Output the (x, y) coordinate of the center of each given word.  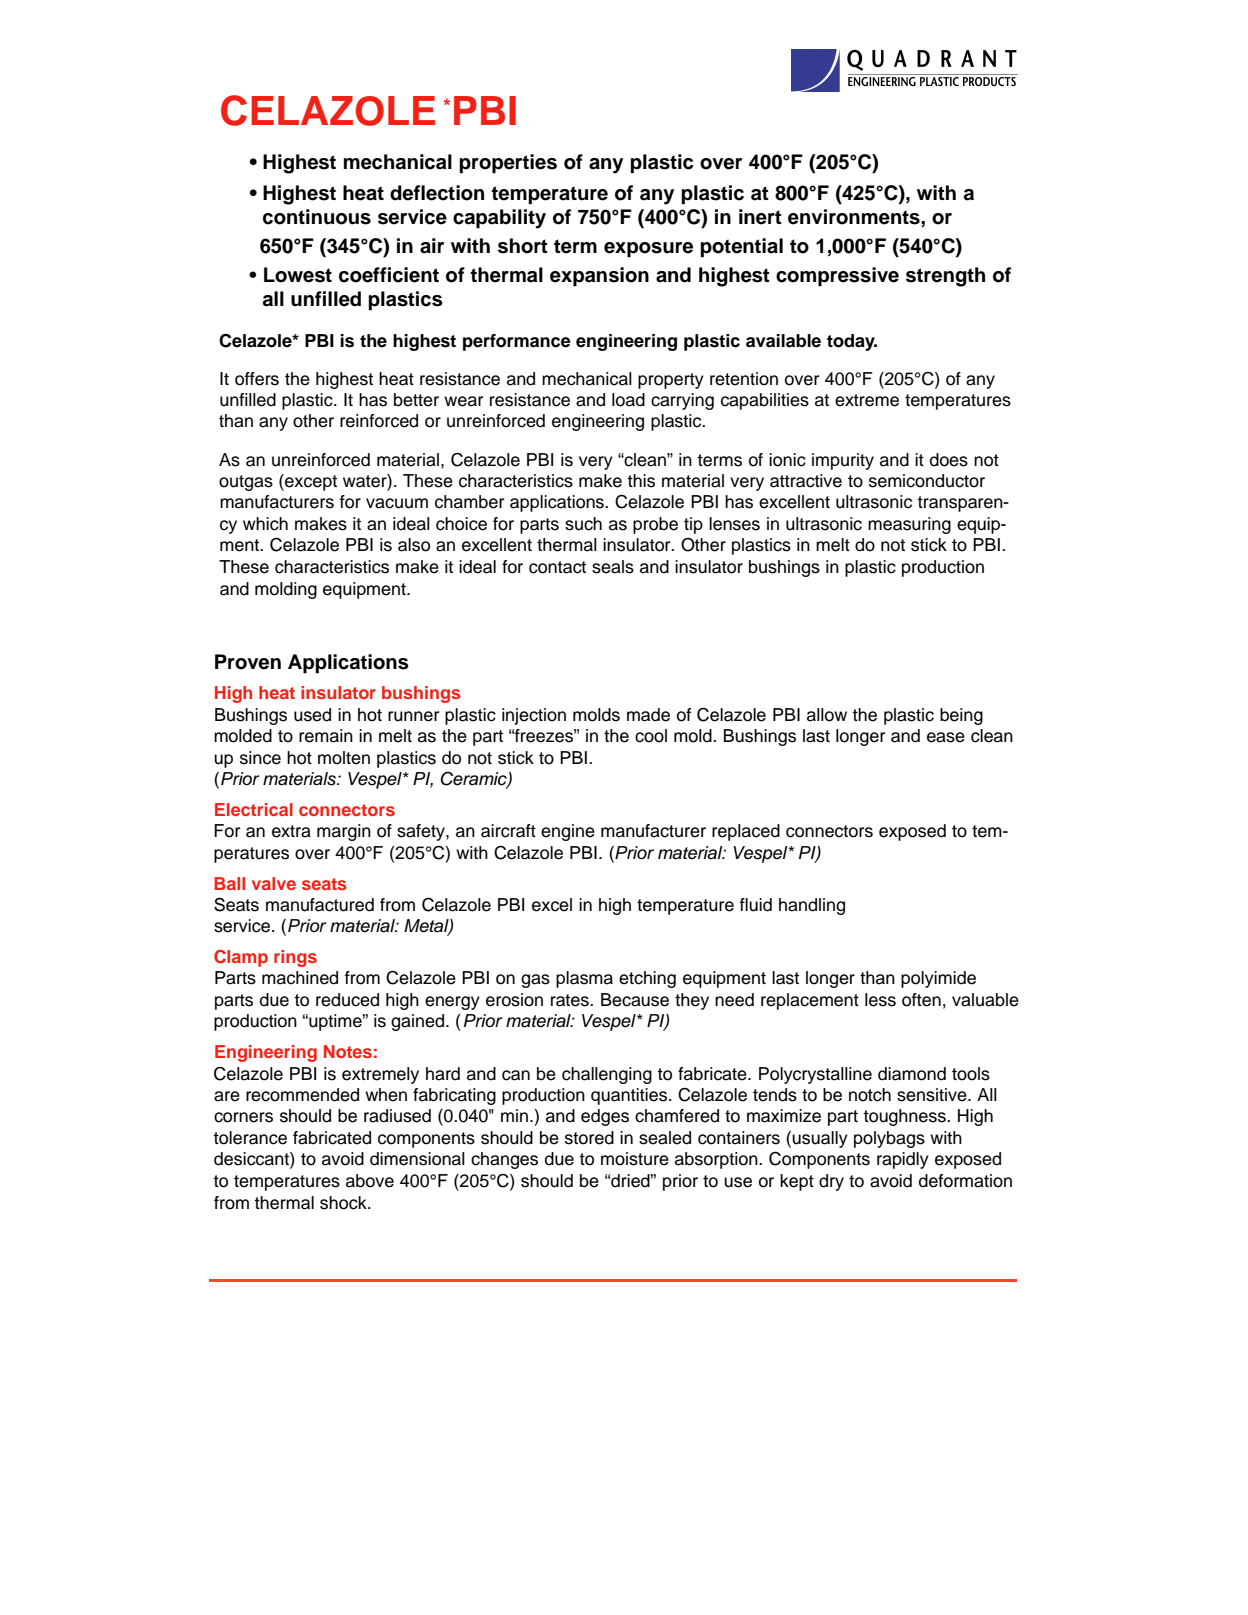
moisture (635, 1159)
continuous (317, 217)
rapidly (903, 1160)
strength (945, 277)
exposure (648, 250)
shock (344, 1203)
